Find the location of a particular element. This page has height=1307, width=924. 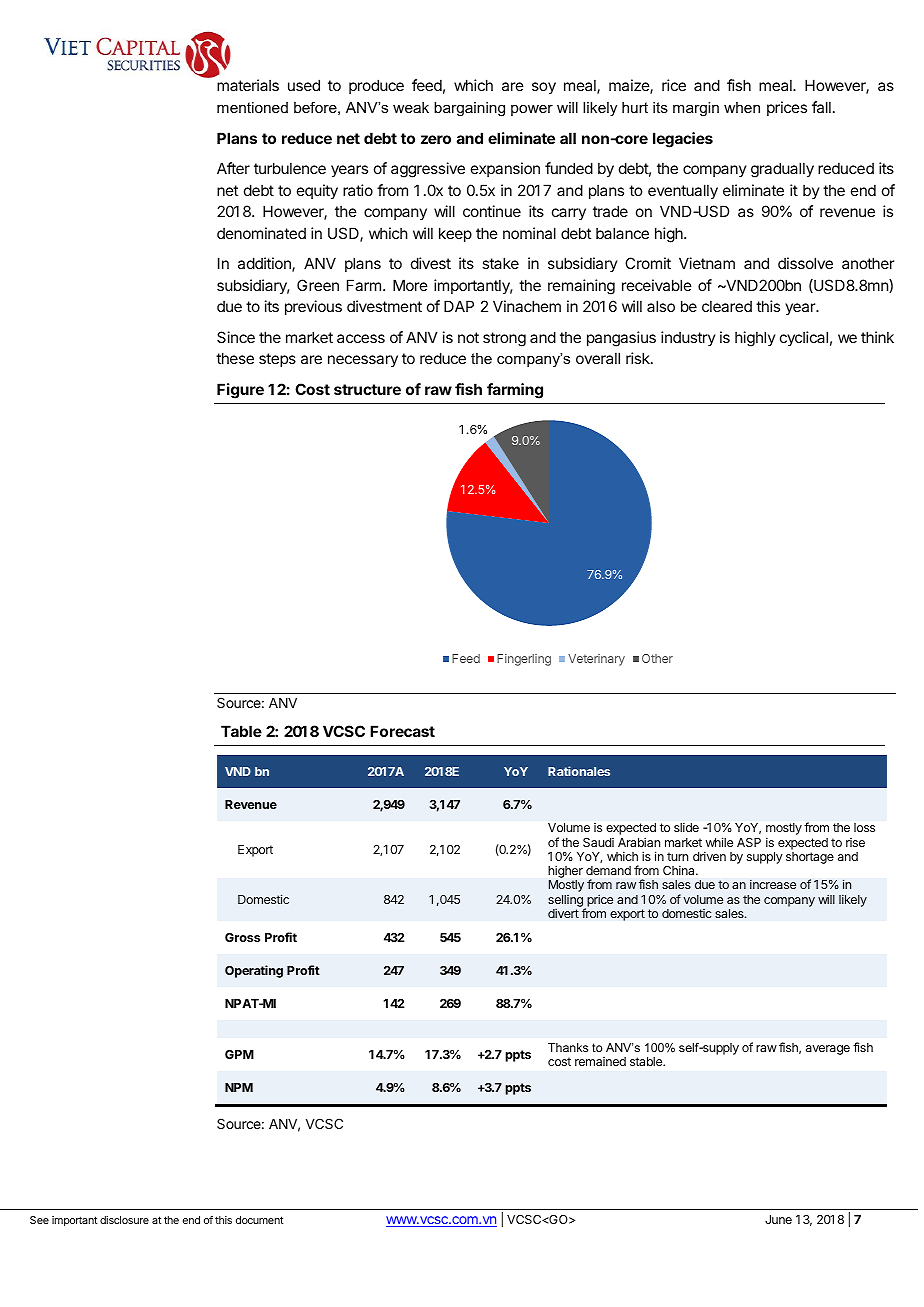

June is located at coordinates (778, 1219).
